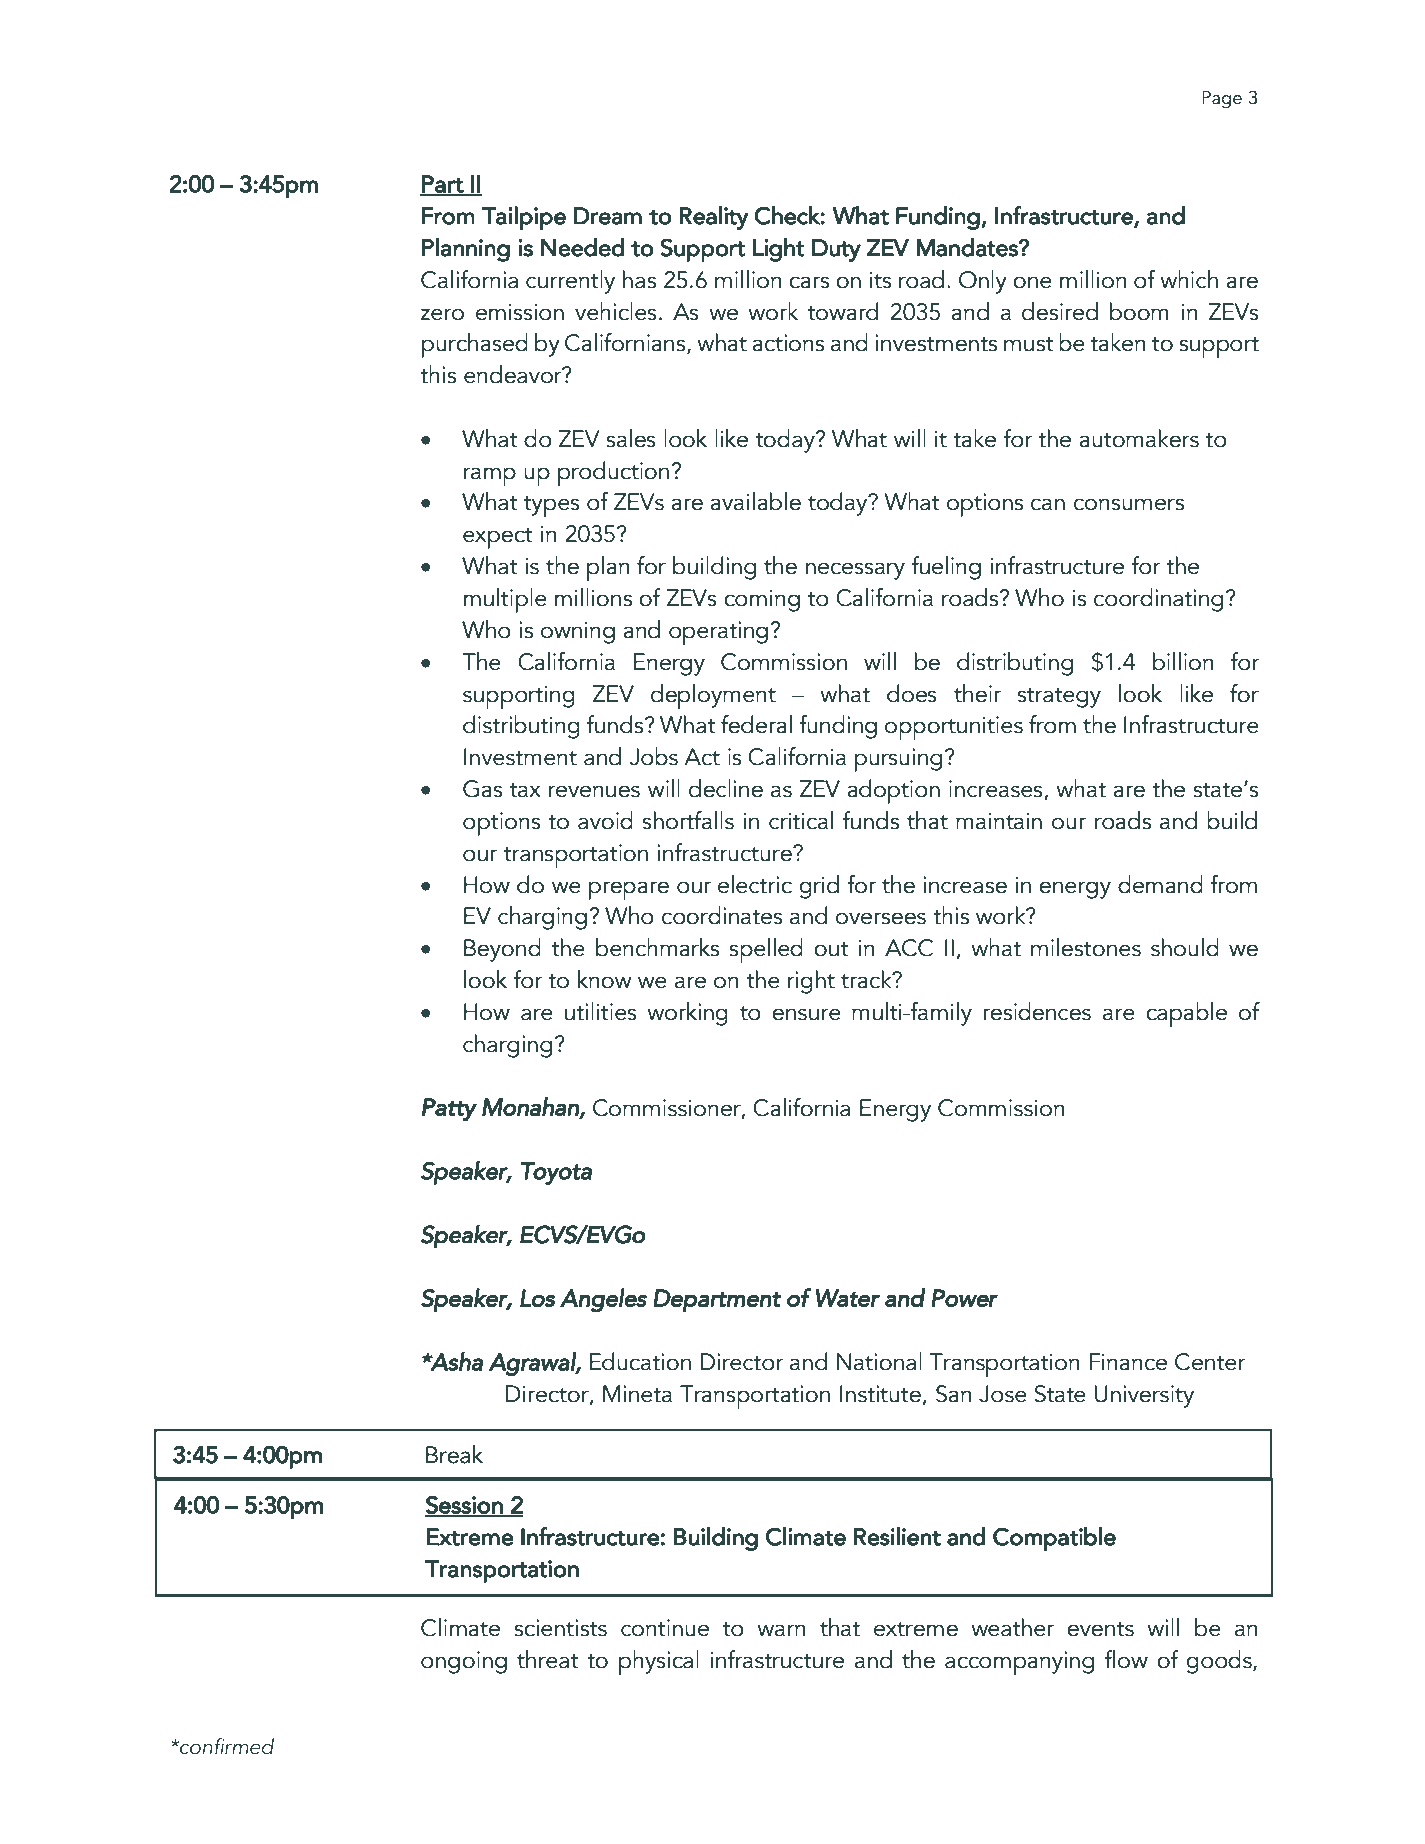 The width and height of the screenshot is (1425, 1844). What do you see at coordinates (483, 789) in the screenshot?
I see `Gas` at bounding box center [483, 789].
